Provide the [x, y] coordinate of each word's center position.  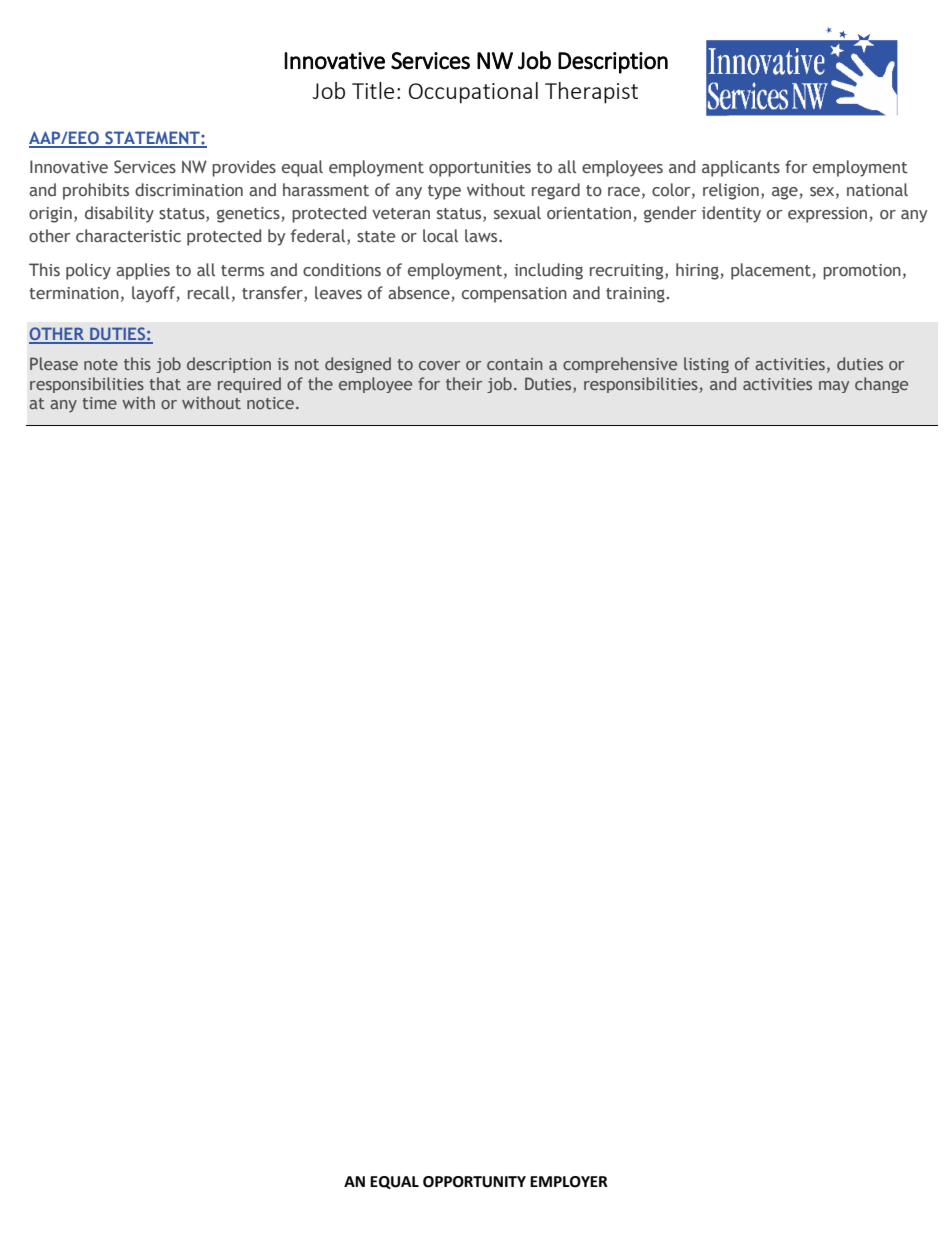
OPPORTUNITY [474, 1182]
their [464, 383]
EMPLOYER [569, 1182]
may [834, 387]
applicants [741, 168]
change [881, 385]
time [99, 403]
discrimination [189, 190]
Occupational [473, 93]
